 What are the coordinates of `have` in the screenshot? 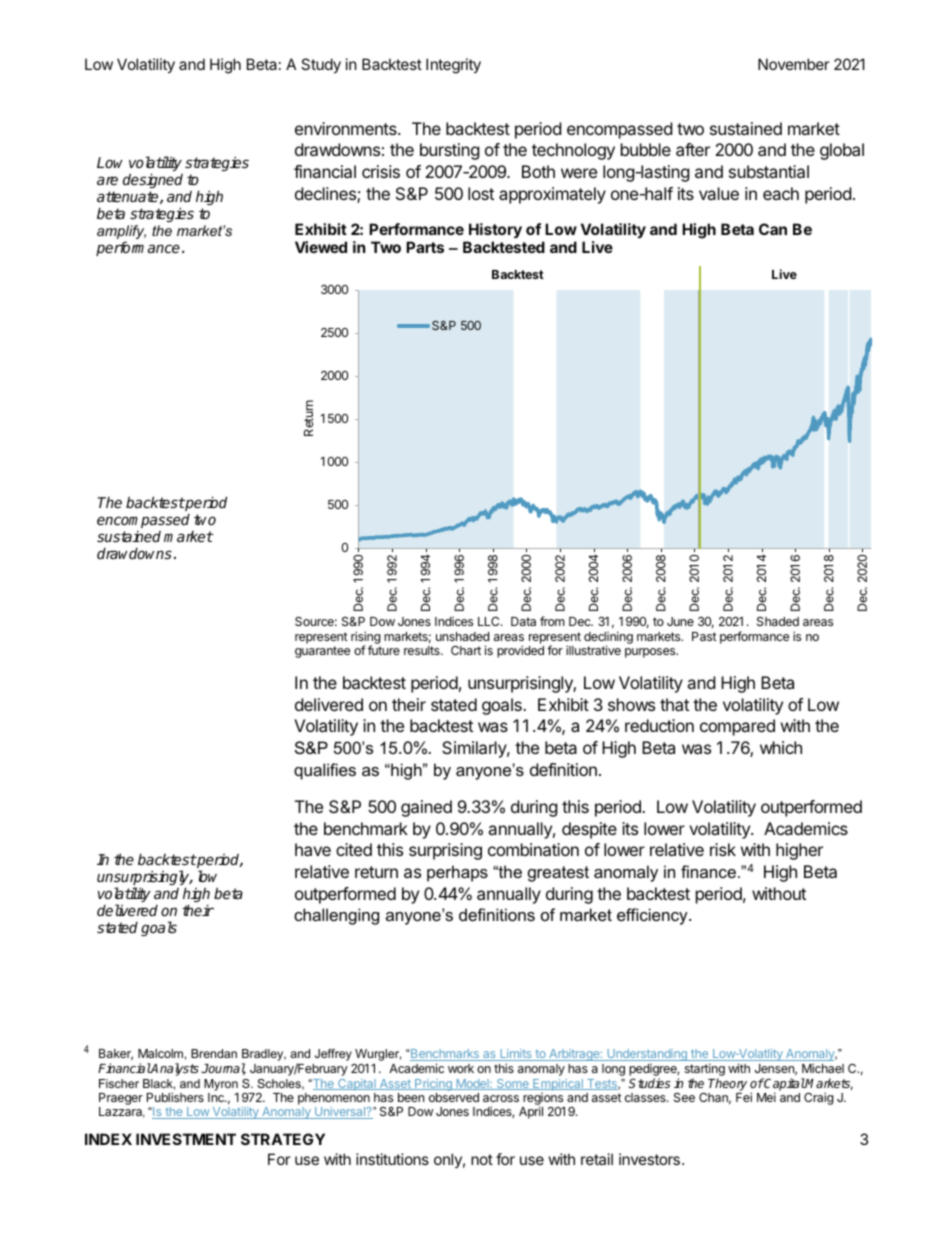 It's located at (313, 849).
